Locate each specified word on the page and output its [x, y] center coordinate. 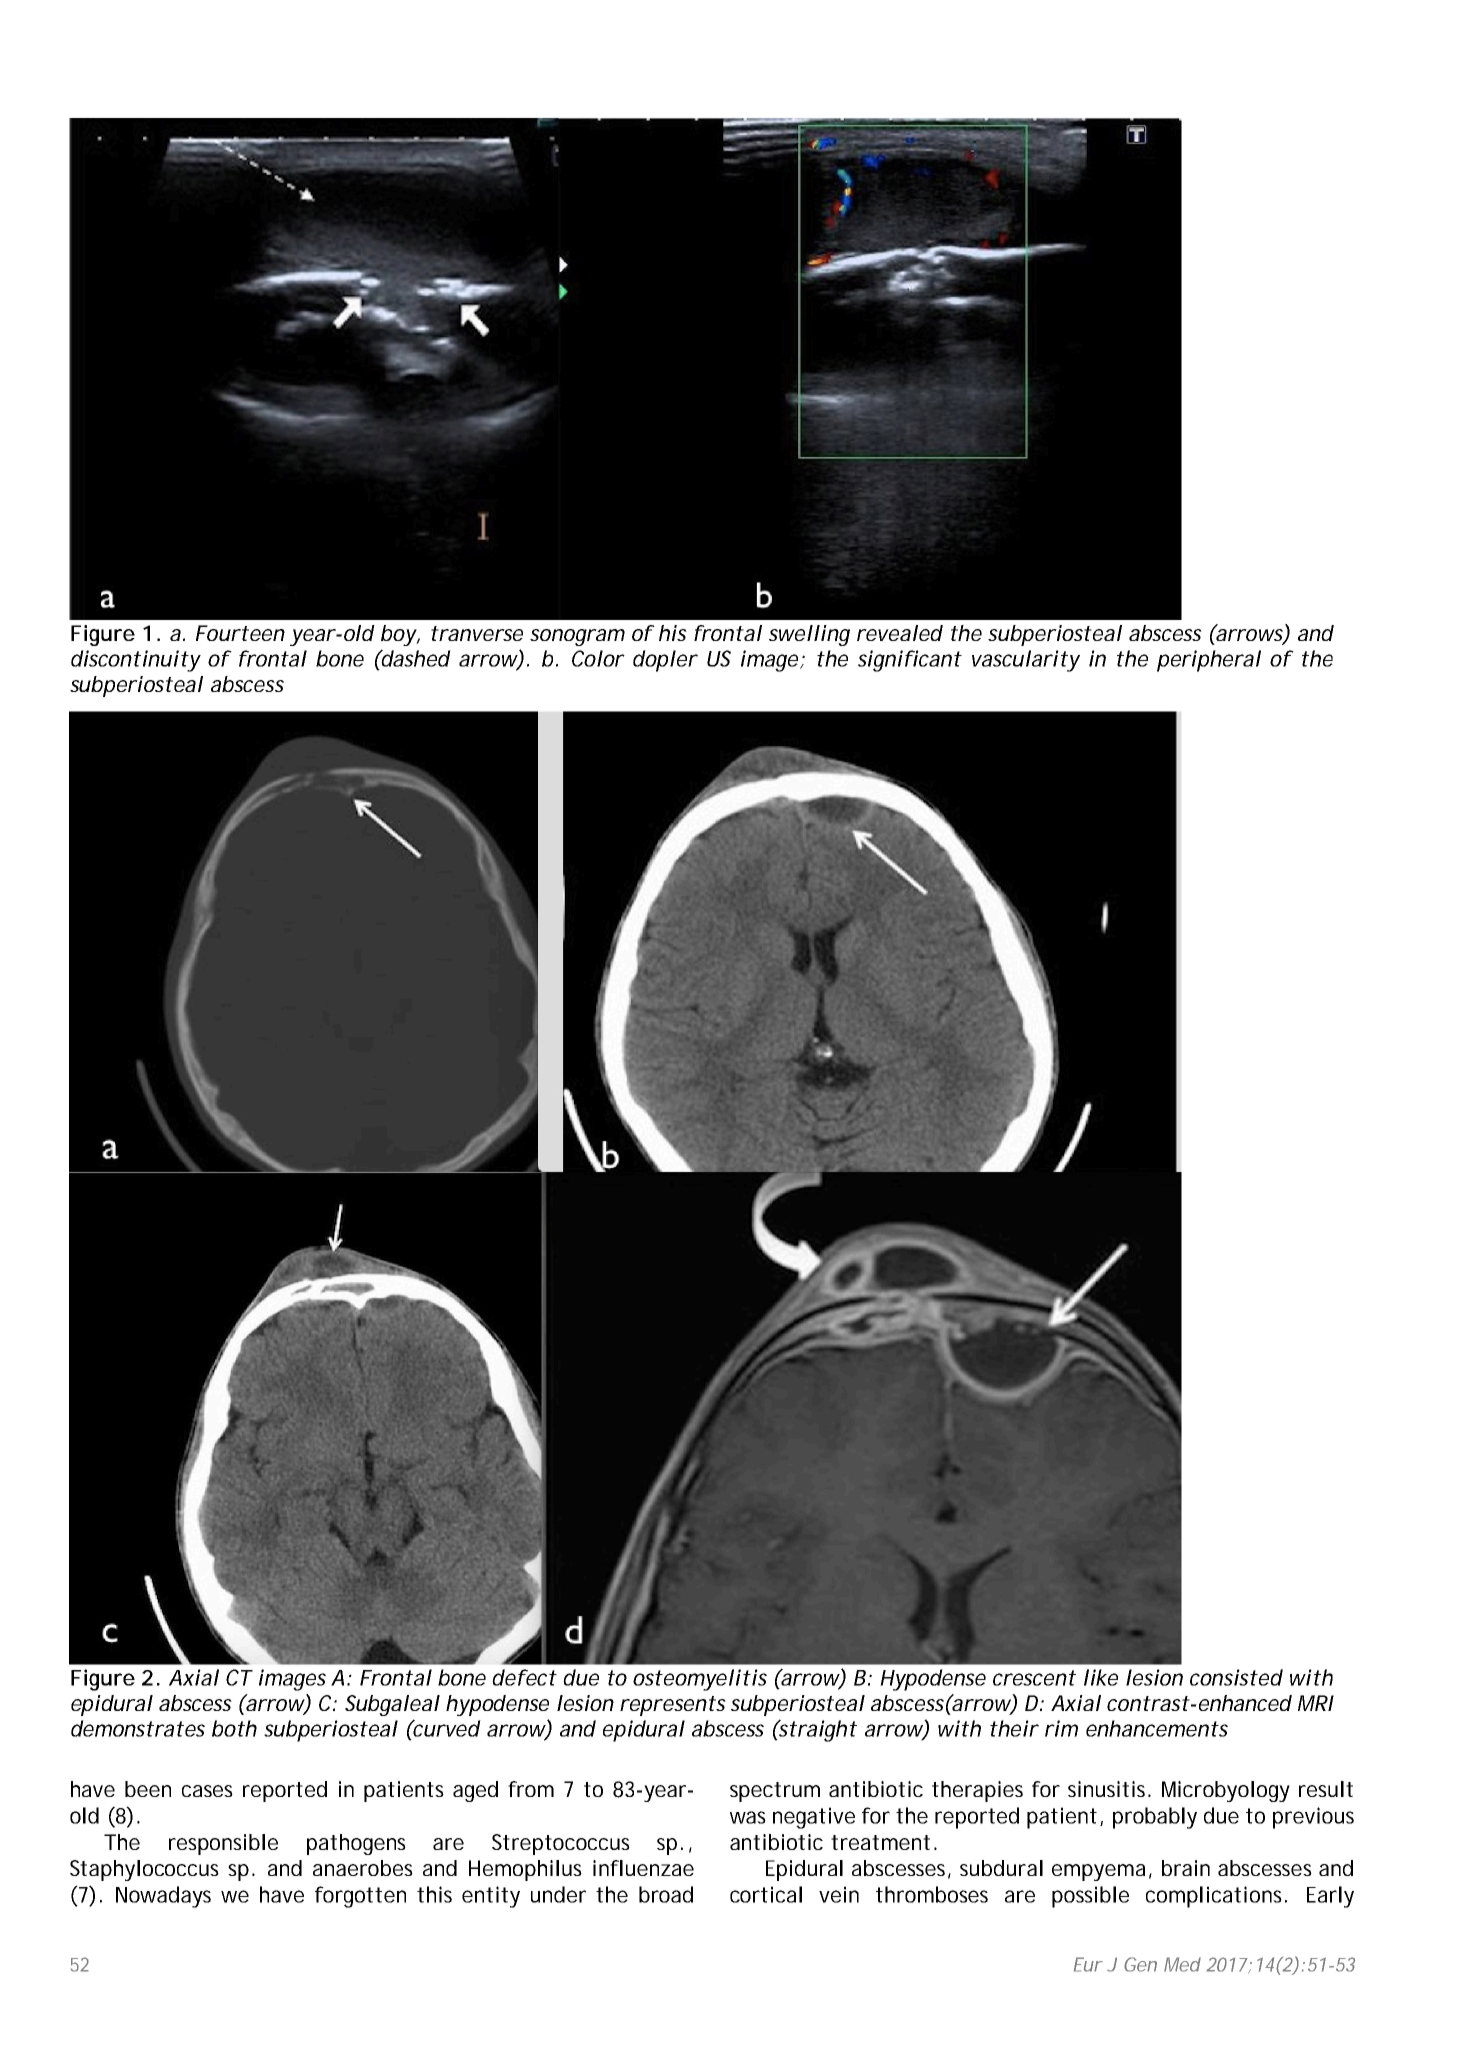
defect [524, 1677]
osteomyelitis [700, 1680]
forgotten [360, 1897]
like [1101, 1677]
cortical [766, 1894]
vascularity [1026, 661]
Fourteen [240, 633]
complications [1216, 1897]
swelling [809, 635]
